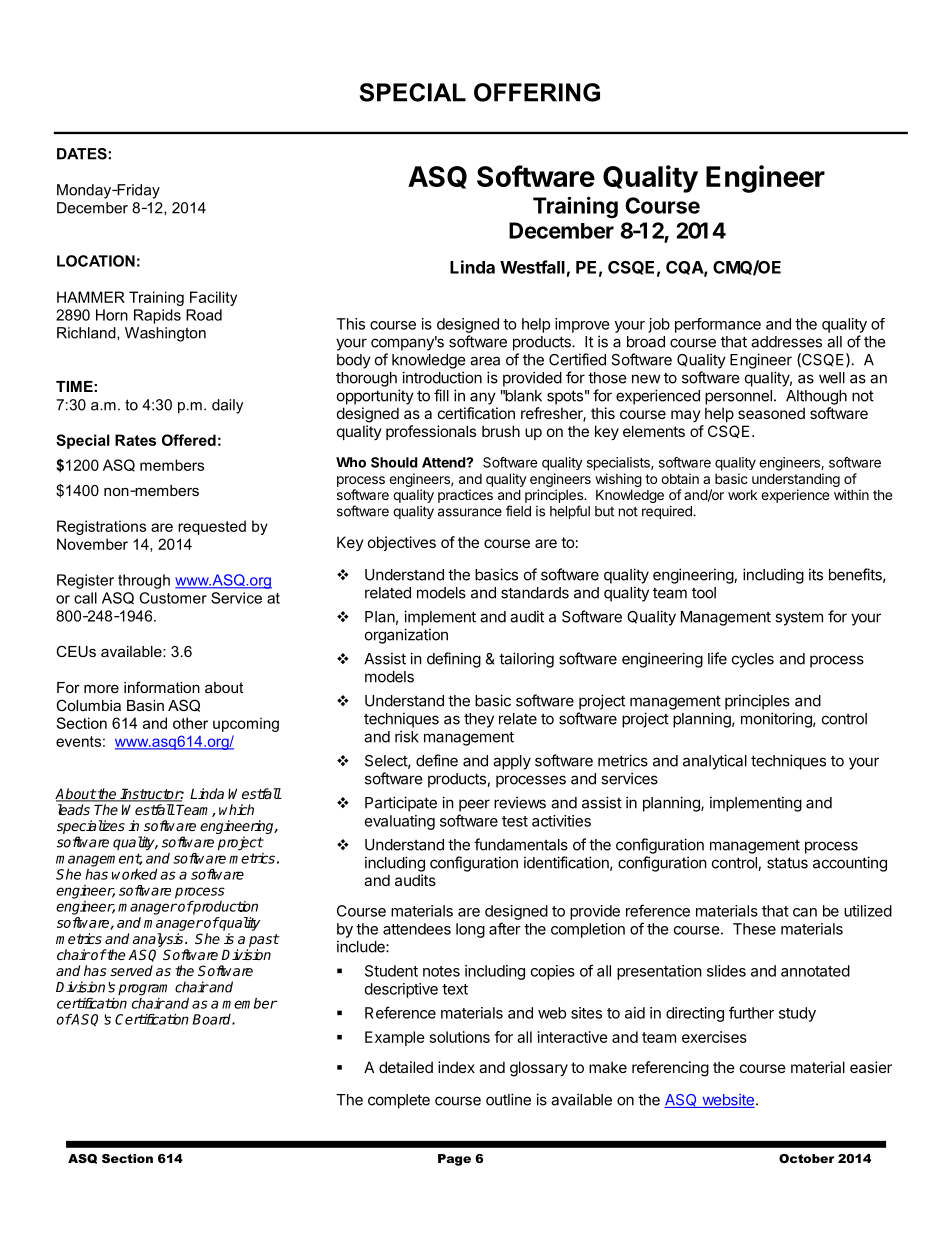  Describe the element at coordinates (173, 598) in the document. I see `Customer` at that location.
